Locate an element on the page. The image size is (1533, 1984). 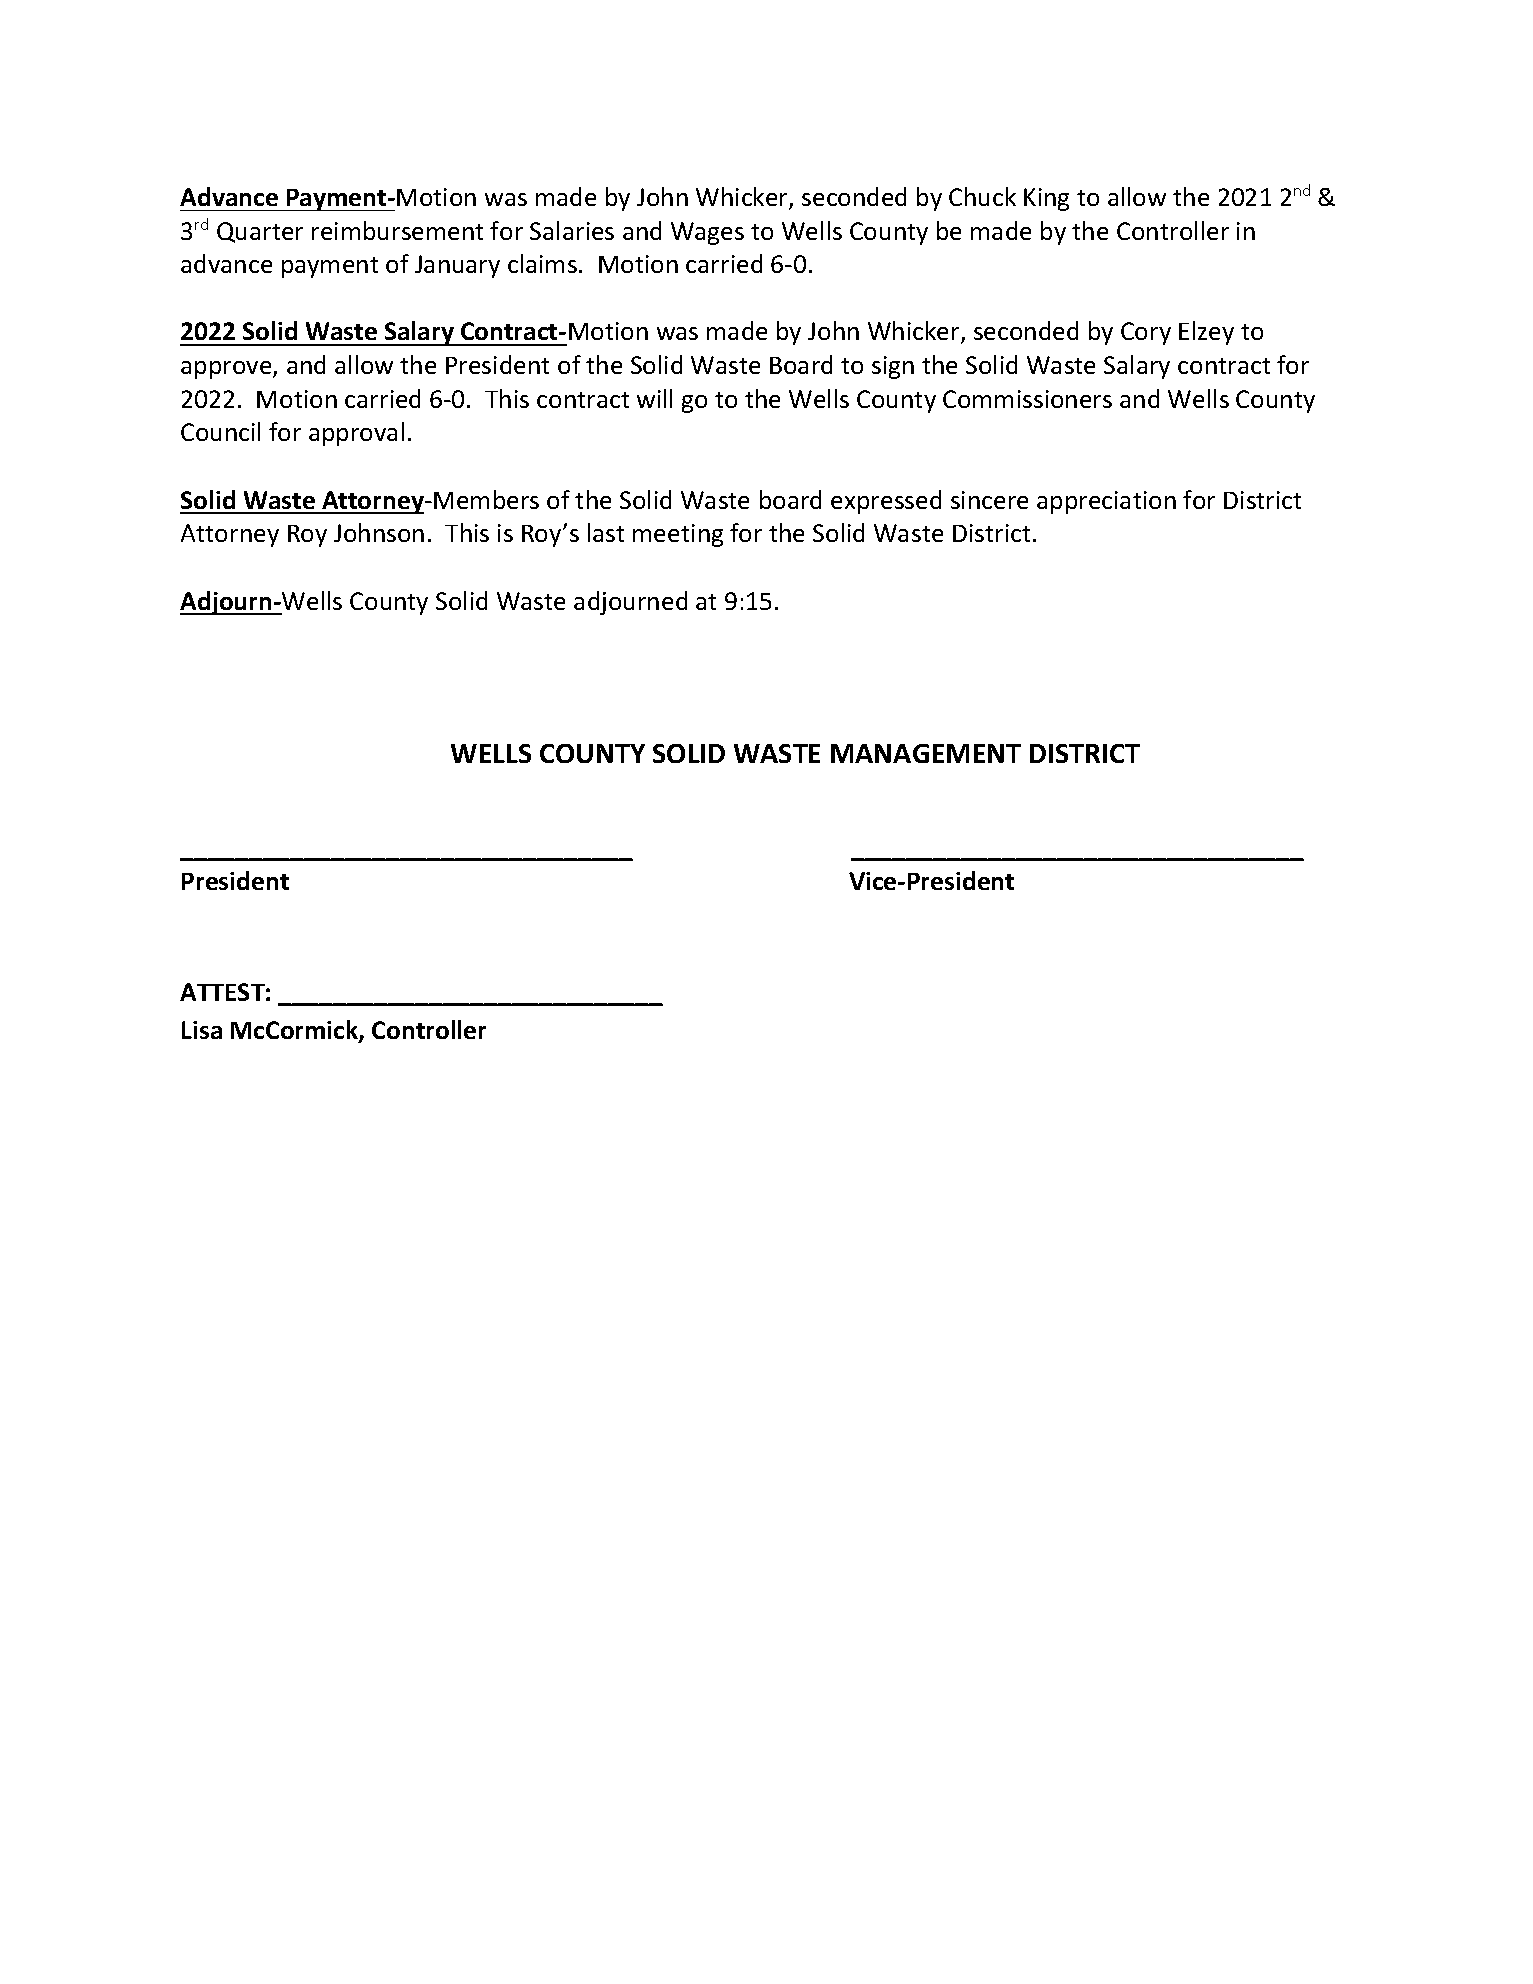
approval is located at coordinates (356, 434).
